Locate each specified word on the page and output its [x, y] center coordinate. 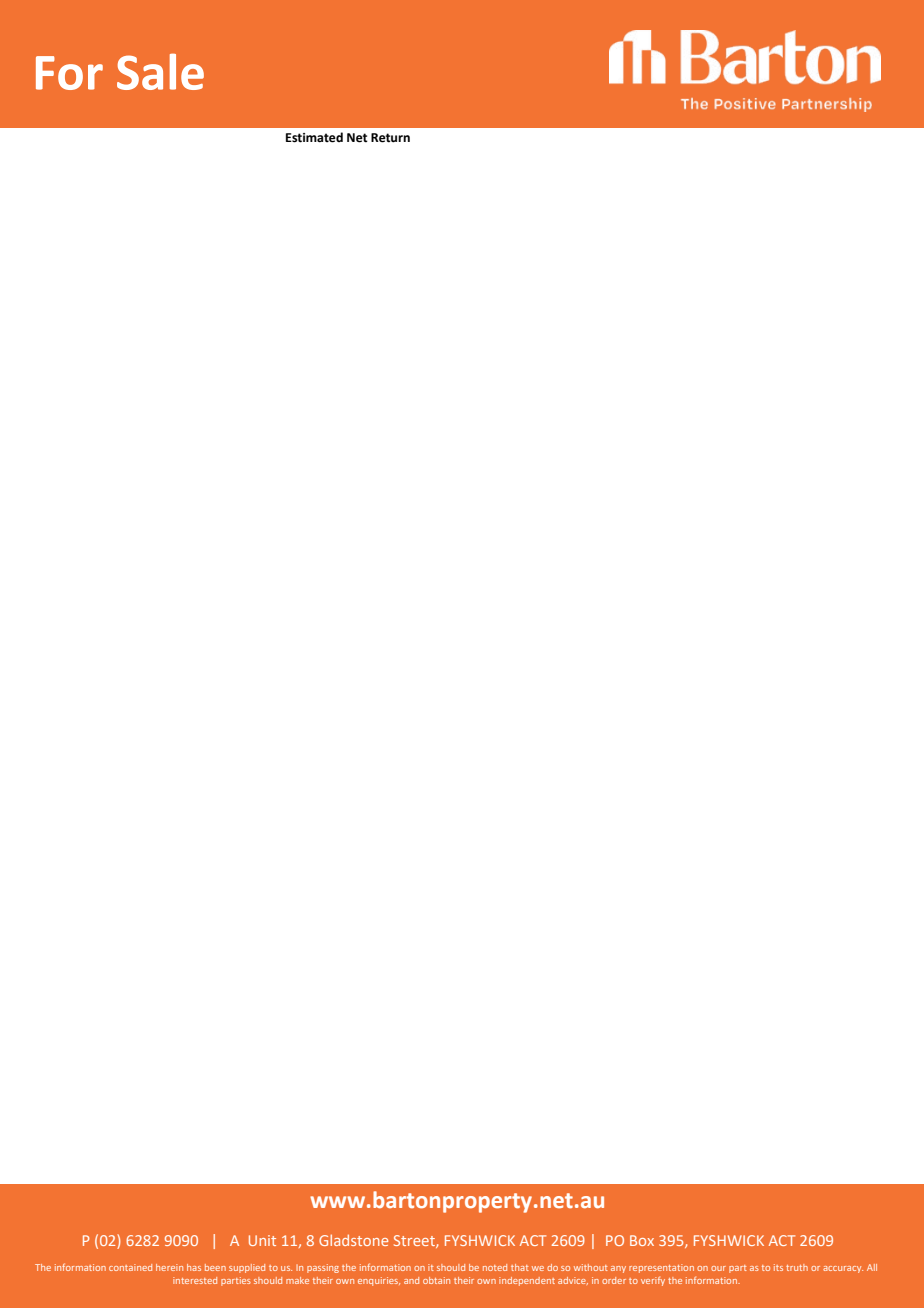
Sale [160, 71]
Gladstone [353, 1240]
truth [797, 1267]
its [778, 1267]
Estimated [314, 137]
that [520, 1267]
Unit [262, 1240]
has [194, 1267]
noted [495, 1267]
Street [415, 1241]
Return [390, 138]
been [215, 1267]
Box [642, 1240]
